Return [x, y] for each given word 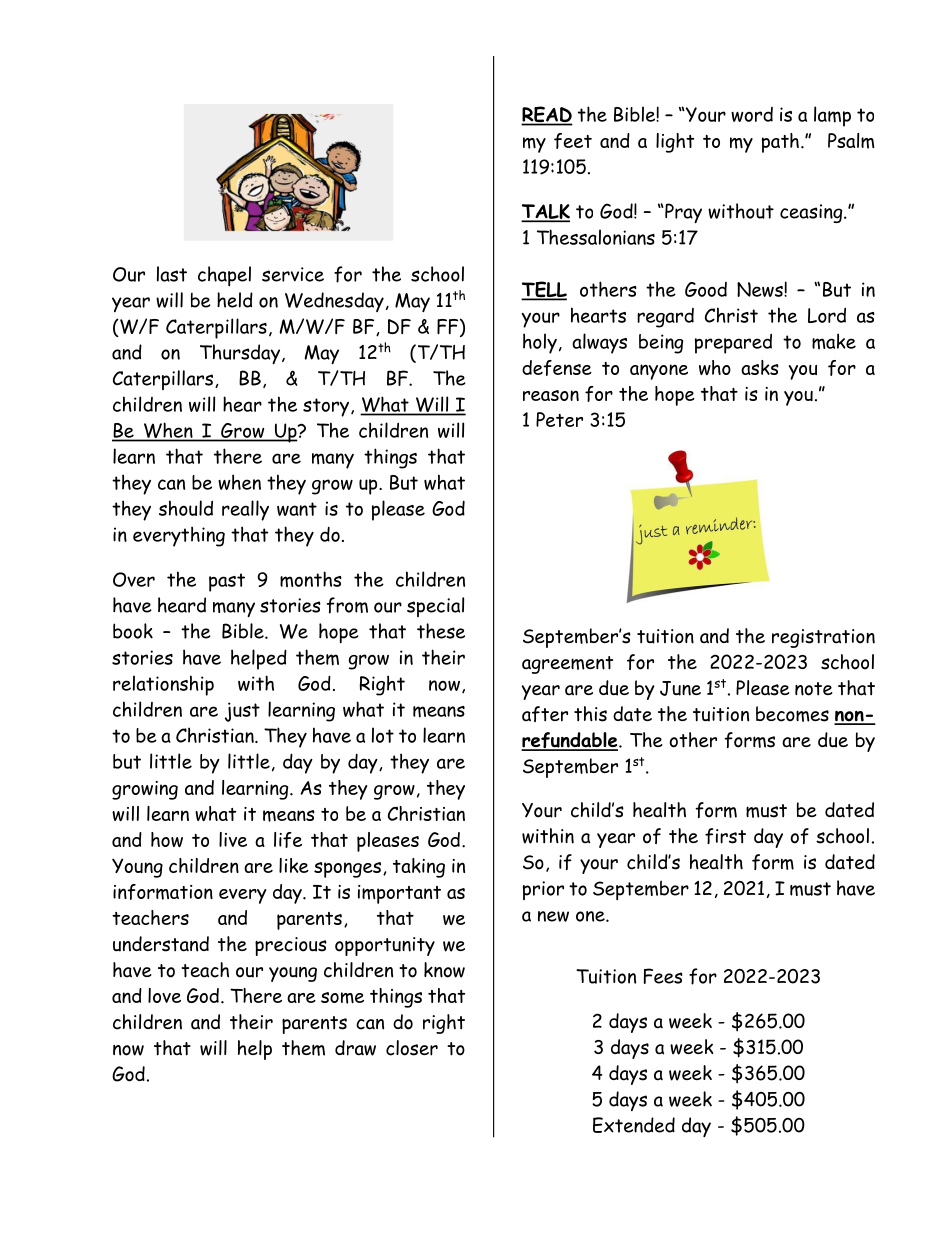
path [780, 143]
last [172, 274]
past [227, 582]
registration [823, 638]
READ [547, 115]
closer [412, 1048]
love [164, 995]
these [441, 631]
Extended [634, 1125]
